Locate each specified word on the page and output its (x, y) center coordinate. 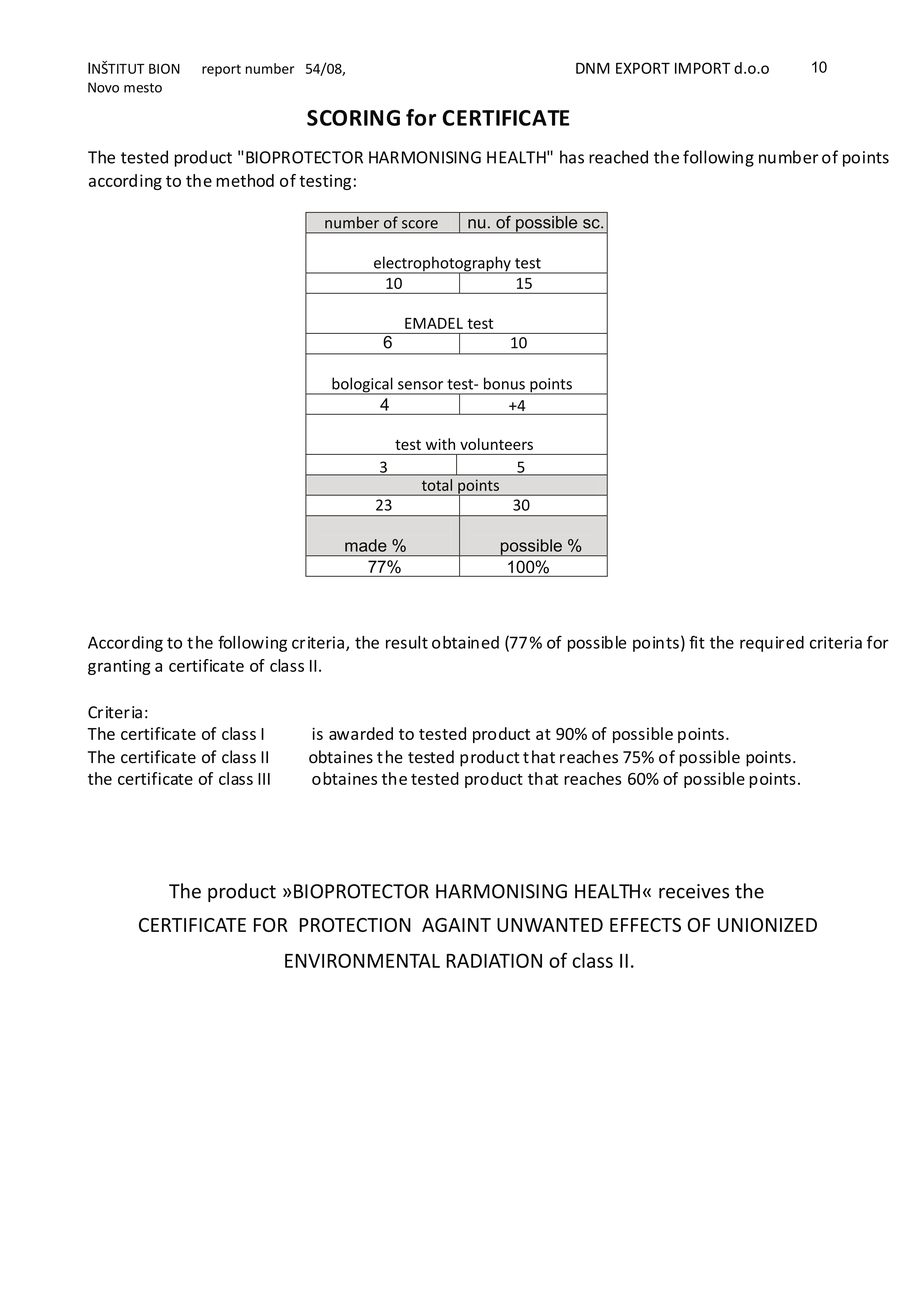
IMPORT (703, 68)
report (221, 70)
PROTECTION (355, 925)
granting (119, 667)
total (437, 485)
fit (697, 642)
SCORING (353, 118)
